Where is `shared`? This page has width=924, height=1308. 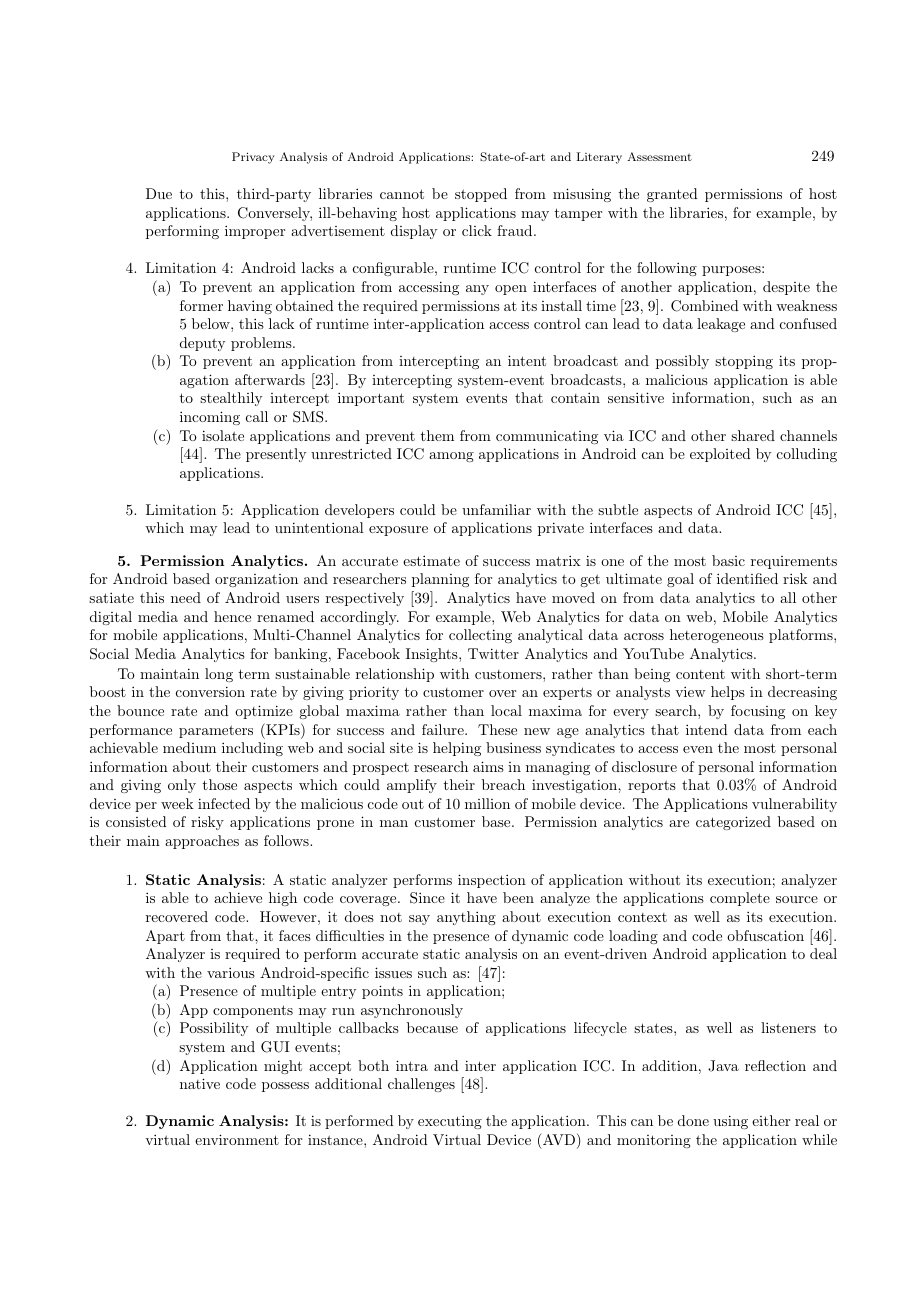 shared is located at coordinates (753, 435).
